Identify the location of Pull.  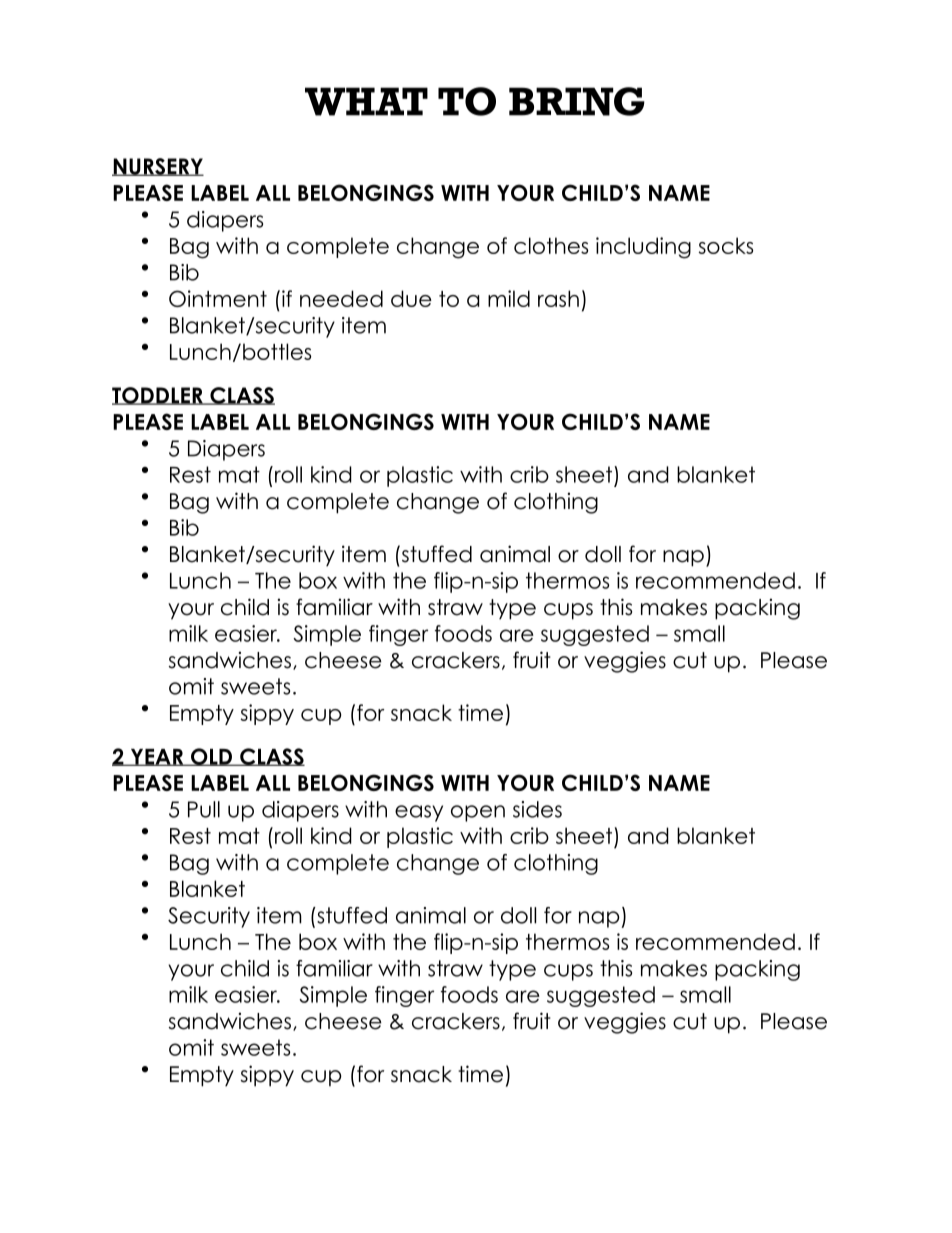
(204, 809).
